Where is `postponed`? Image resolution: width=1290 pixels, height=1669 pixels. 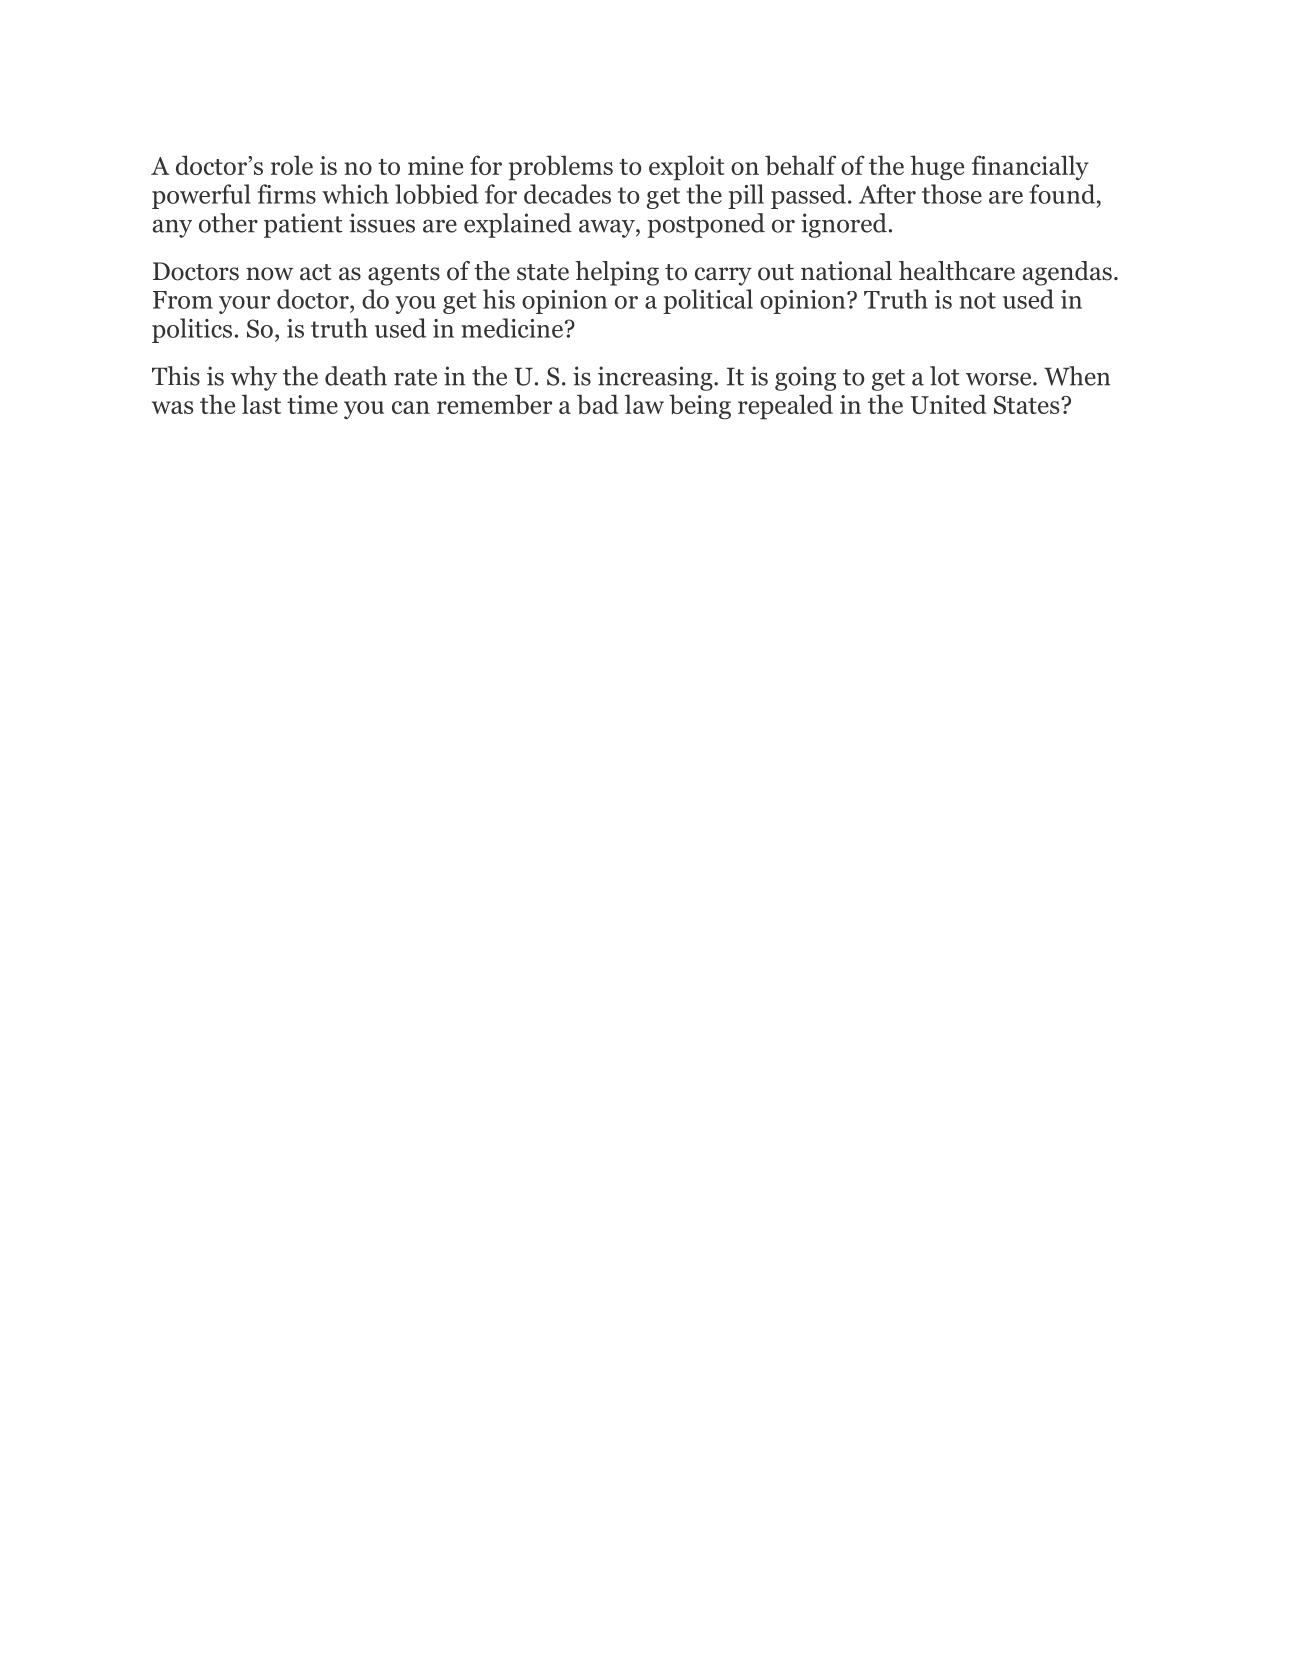
postponed is located at coordinates (706, 225).
